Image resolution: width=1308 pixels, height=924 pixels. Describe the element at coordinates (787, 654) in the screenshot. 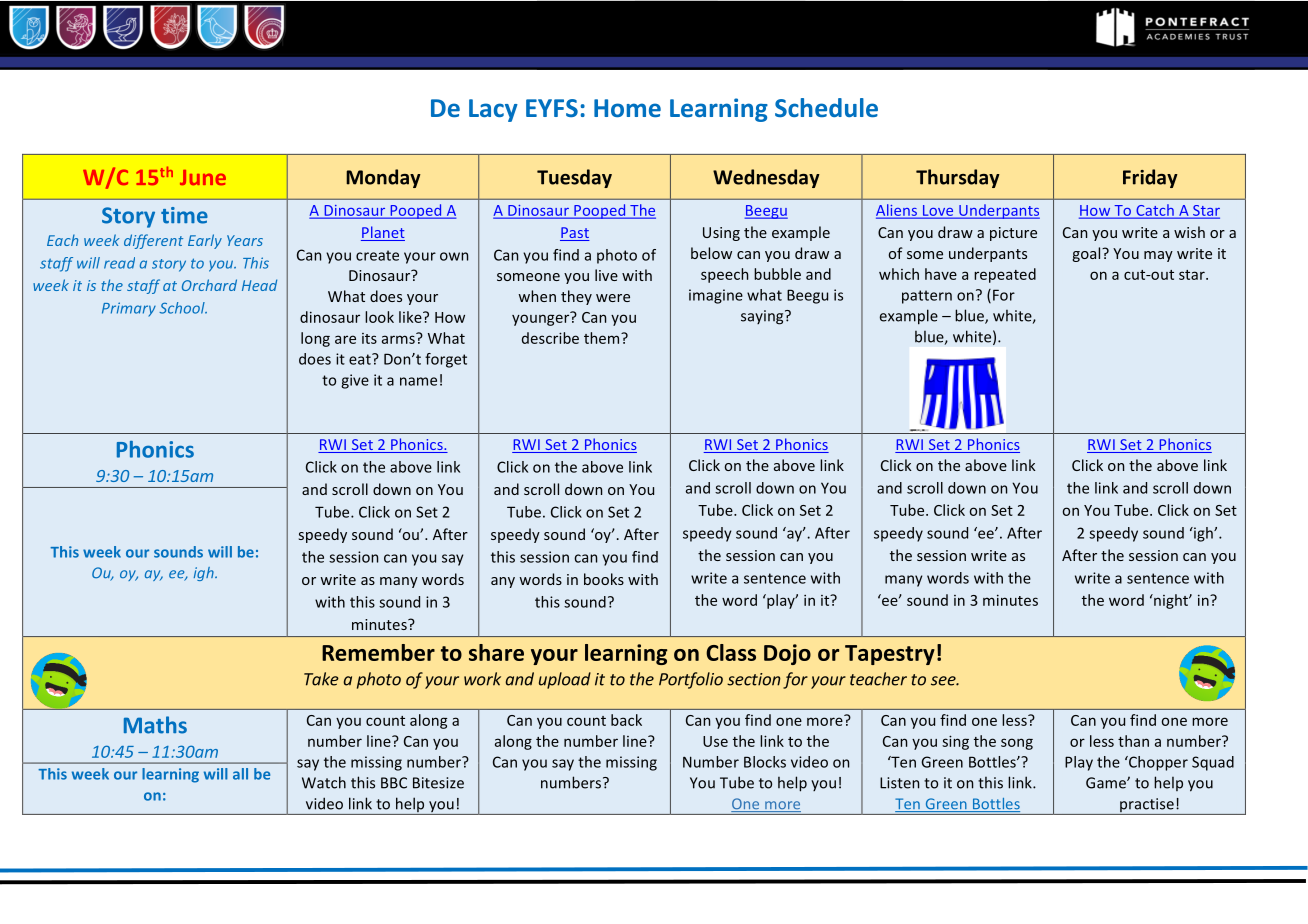

I see `Dojo` at that location.
